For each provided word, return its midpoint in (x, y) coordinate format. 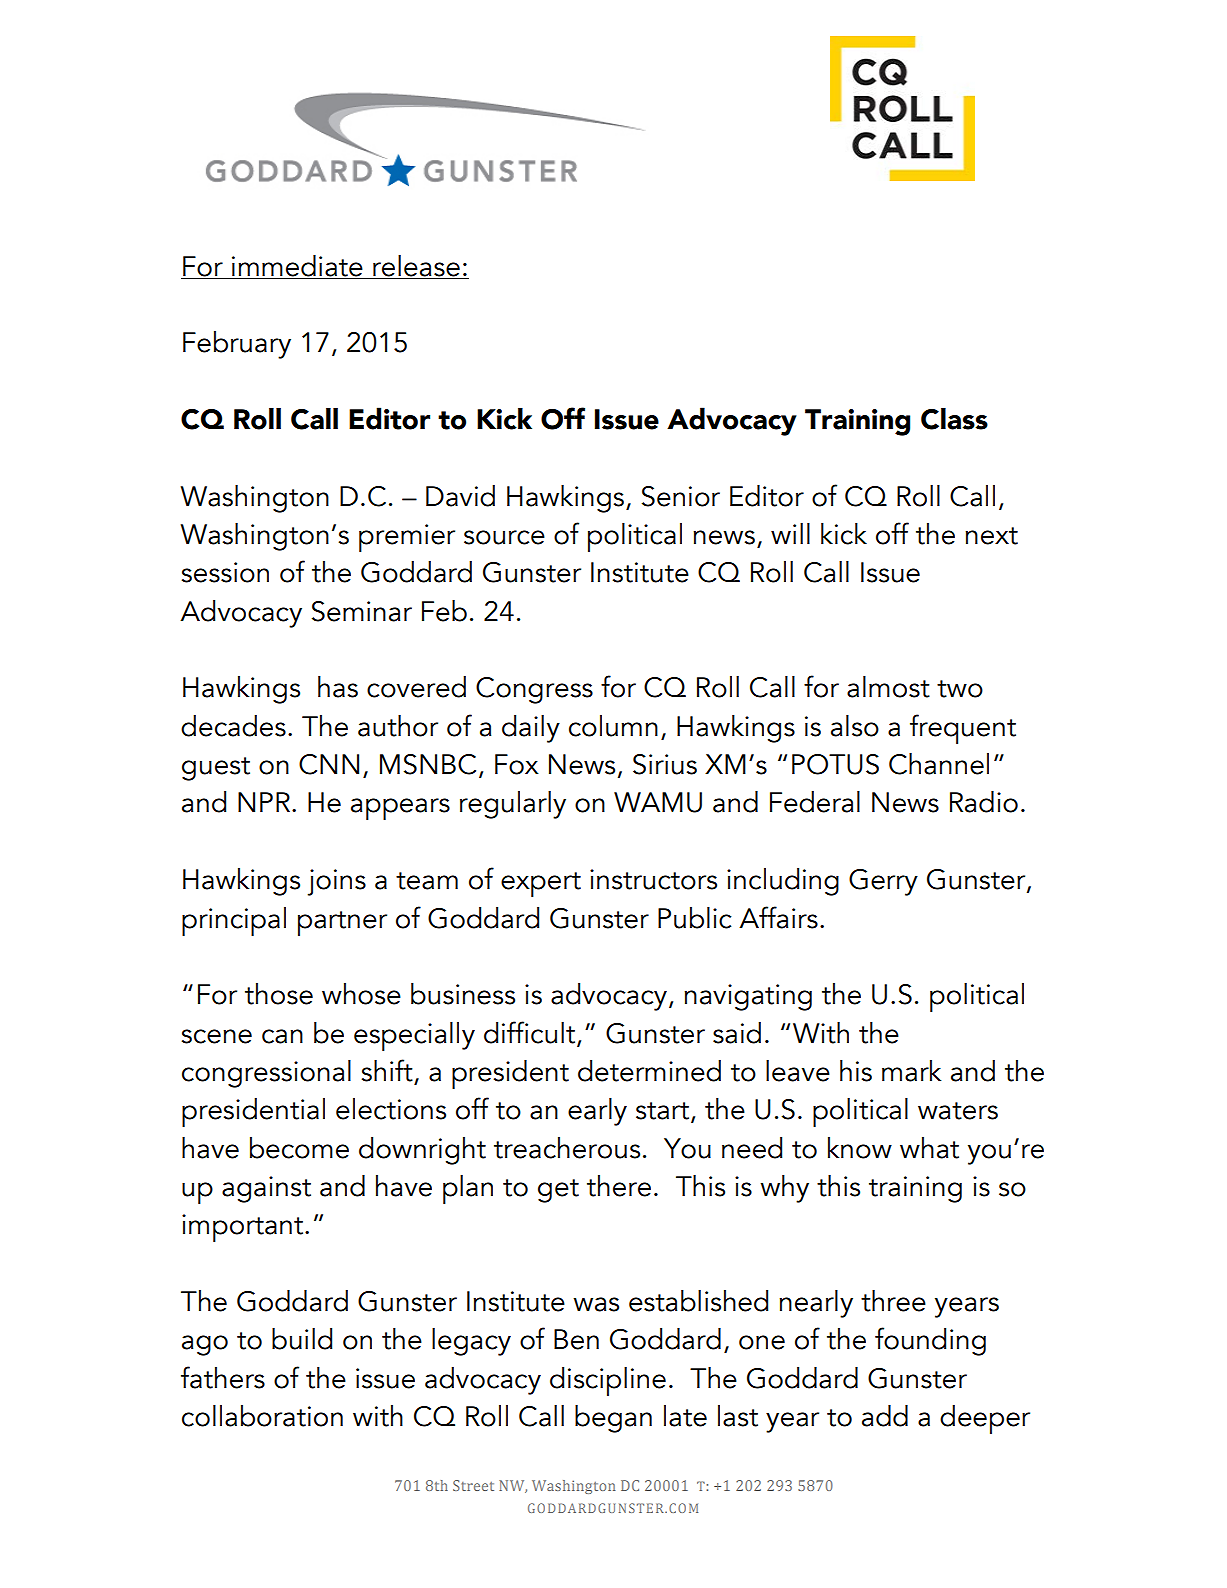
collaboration (262, 1416)
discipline (608, 1381)
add (885, 1416)
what (929, 1148)
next (991, 536)
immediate (297, 267)
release (416, 267)
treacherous (567, 1148)
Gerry (883, 882)
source (504, 537)
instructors (653, 879)
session (225, 572)
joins (336, 882)
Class (954, 419)
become (299, 1148)
